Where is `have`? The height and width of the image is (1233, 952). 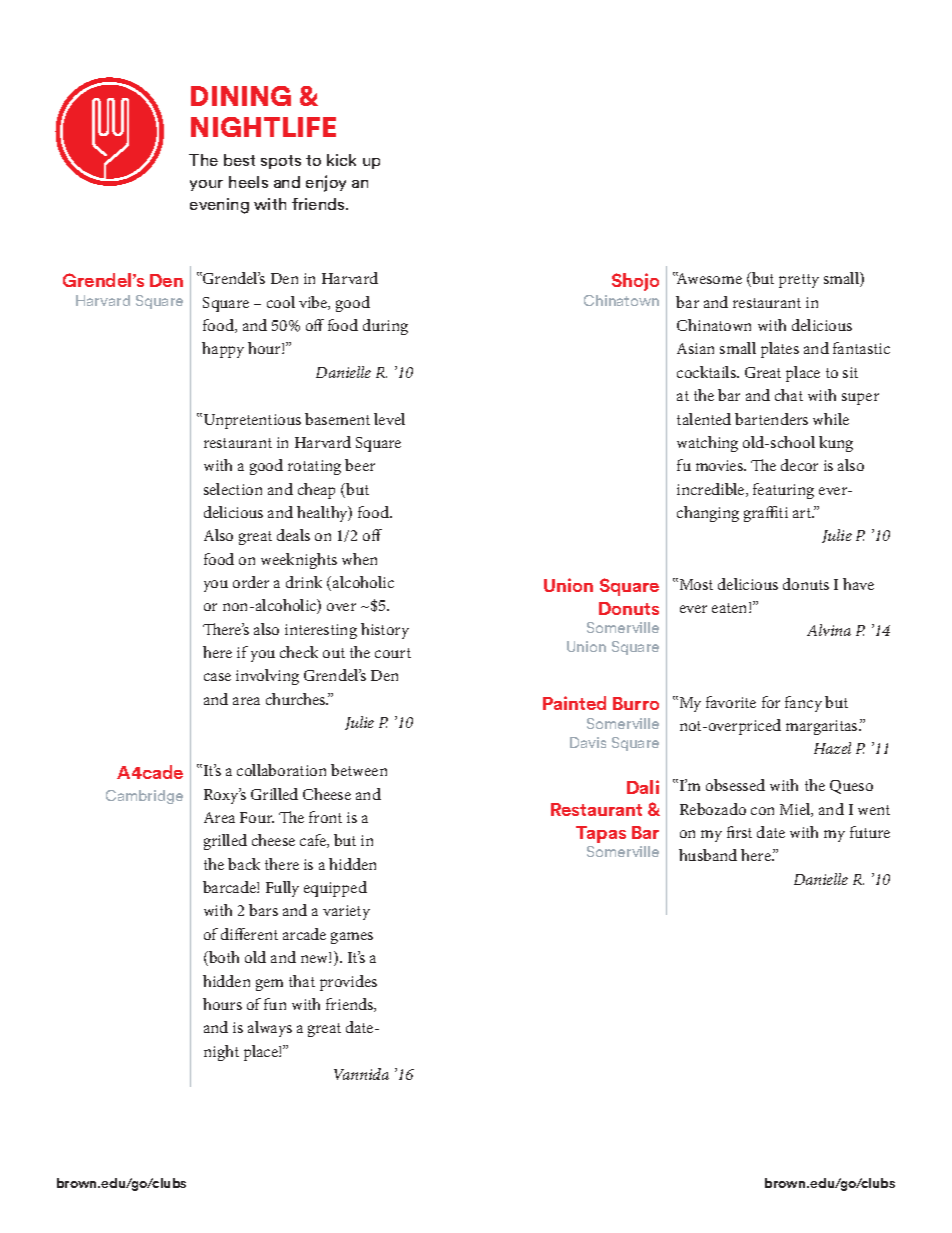
have is located at coordinates (858, 584).
